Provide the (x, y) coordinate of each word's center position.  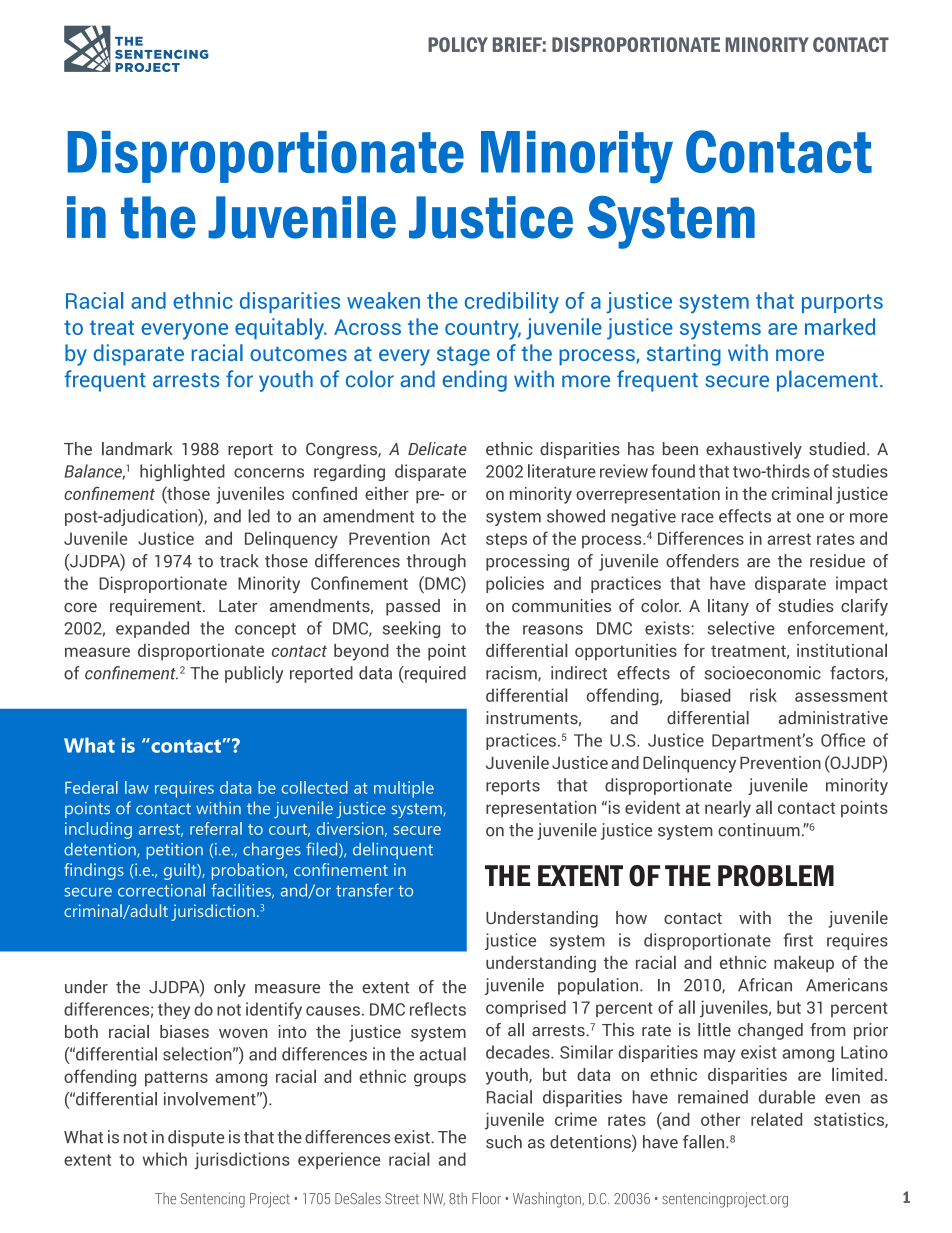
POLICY (458, 44)
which (165, 1159)
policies (515, 584)
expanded (152, 629)
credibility (512, 302)
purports (842, 303)
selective (741, 628)
